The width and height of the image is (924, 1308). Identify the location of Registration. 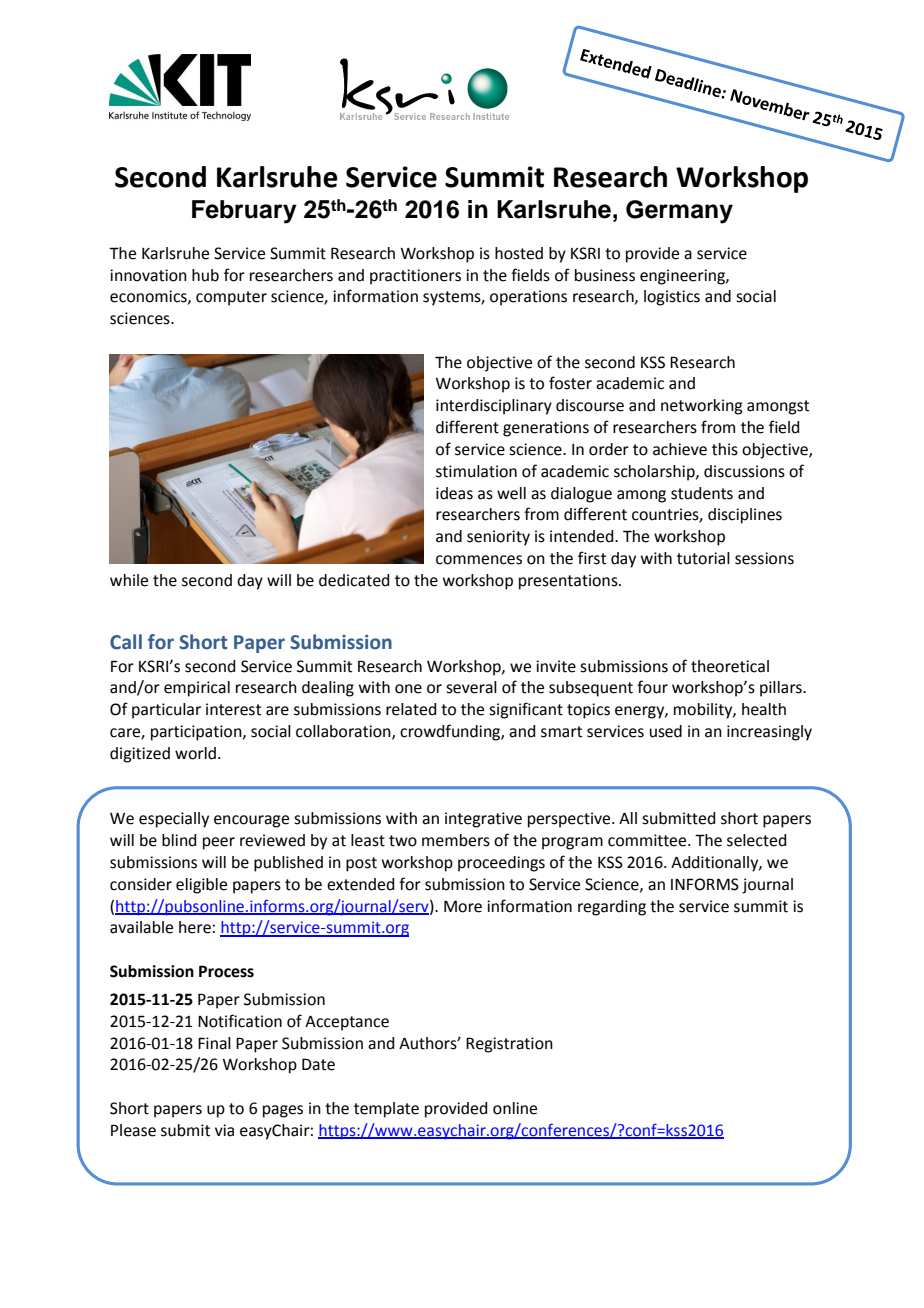
(509, 1045).
